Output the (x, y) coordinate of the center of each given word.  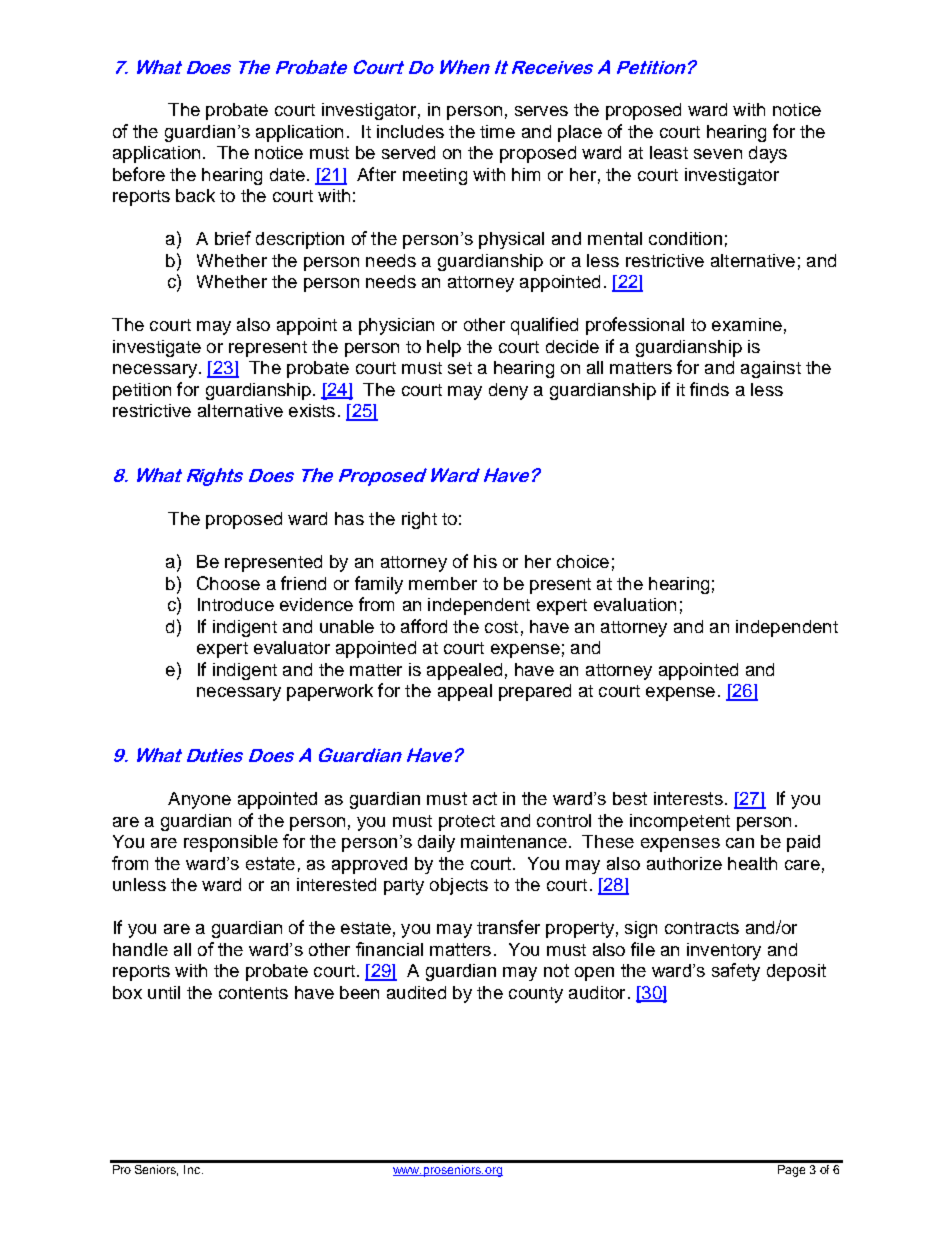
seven (718, 154)
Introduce (236, 604)
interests (688, 798)
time (497, 131)
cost (501, 627)
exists (312, 410)
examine (747, 324)
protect (467, 823)
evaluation (635, 604)
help (444, 348)
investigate (157, 348)
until (164, 992)
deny (508, 391)
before (139, 174)
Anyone (199, 800)
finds (709, 389)
